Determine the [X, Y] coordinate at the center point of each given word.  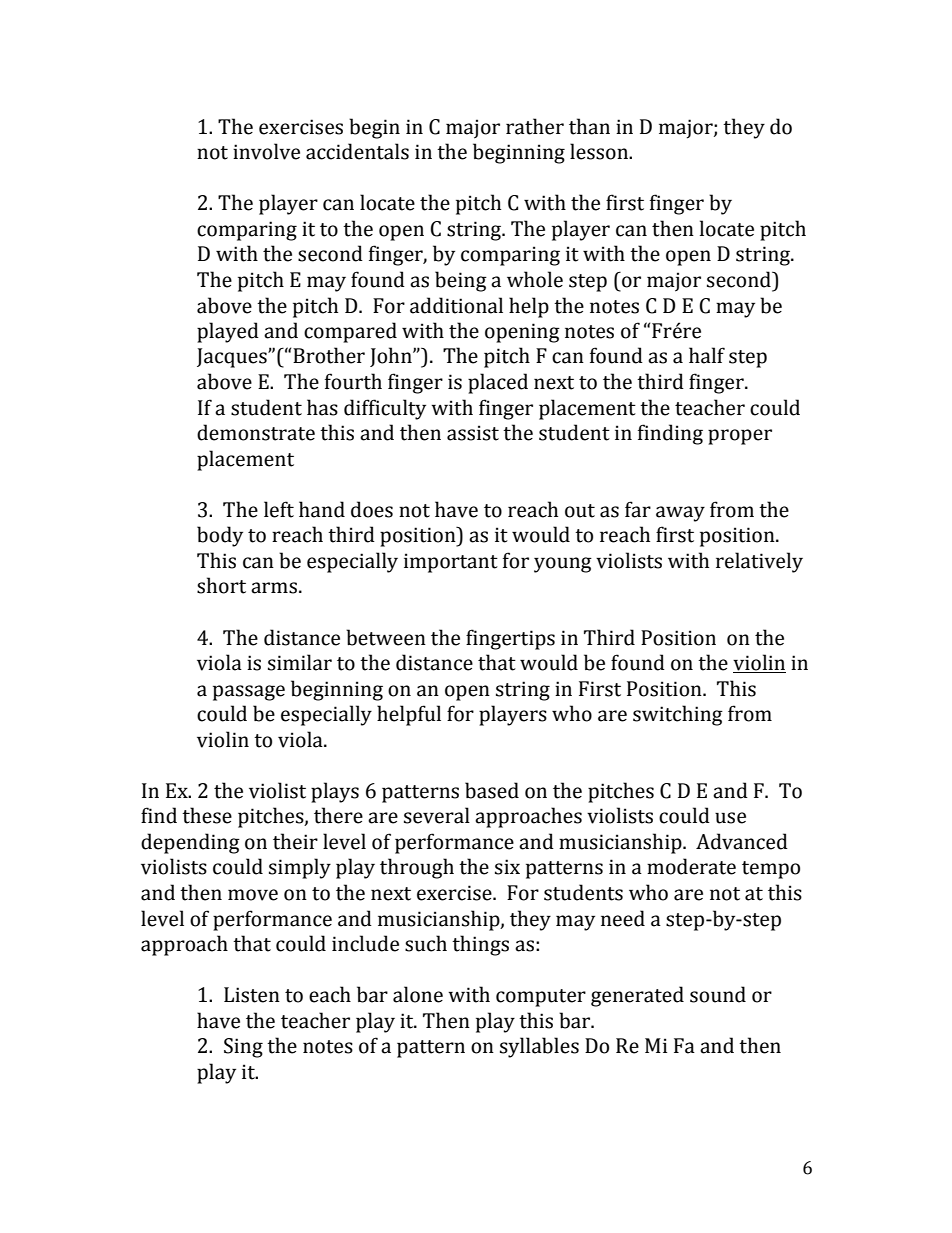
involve [266, 151]
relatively [759, 562]
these [207, 815]
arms [274, 588]
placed [498, 383]
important [451, 563]
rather [535, 126]
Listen [252, 995]
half [707, 355]
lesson [600, 151]
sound [718, 994]
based [492, 790]
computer [541, 998]
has [322, 407]
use [730, 818]
